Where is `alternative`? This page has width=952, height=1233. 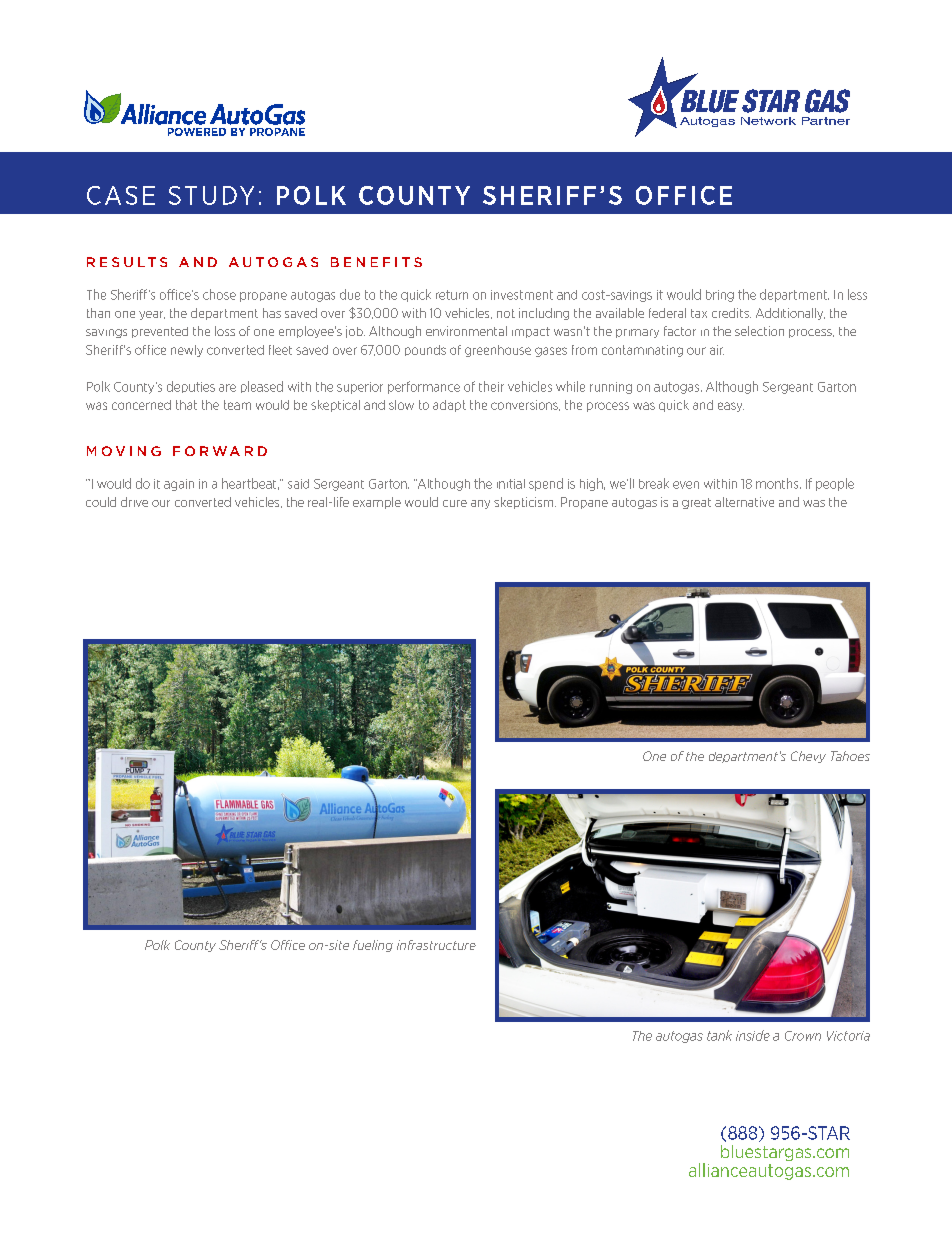
alternative is located at coordinates (744, 502).
